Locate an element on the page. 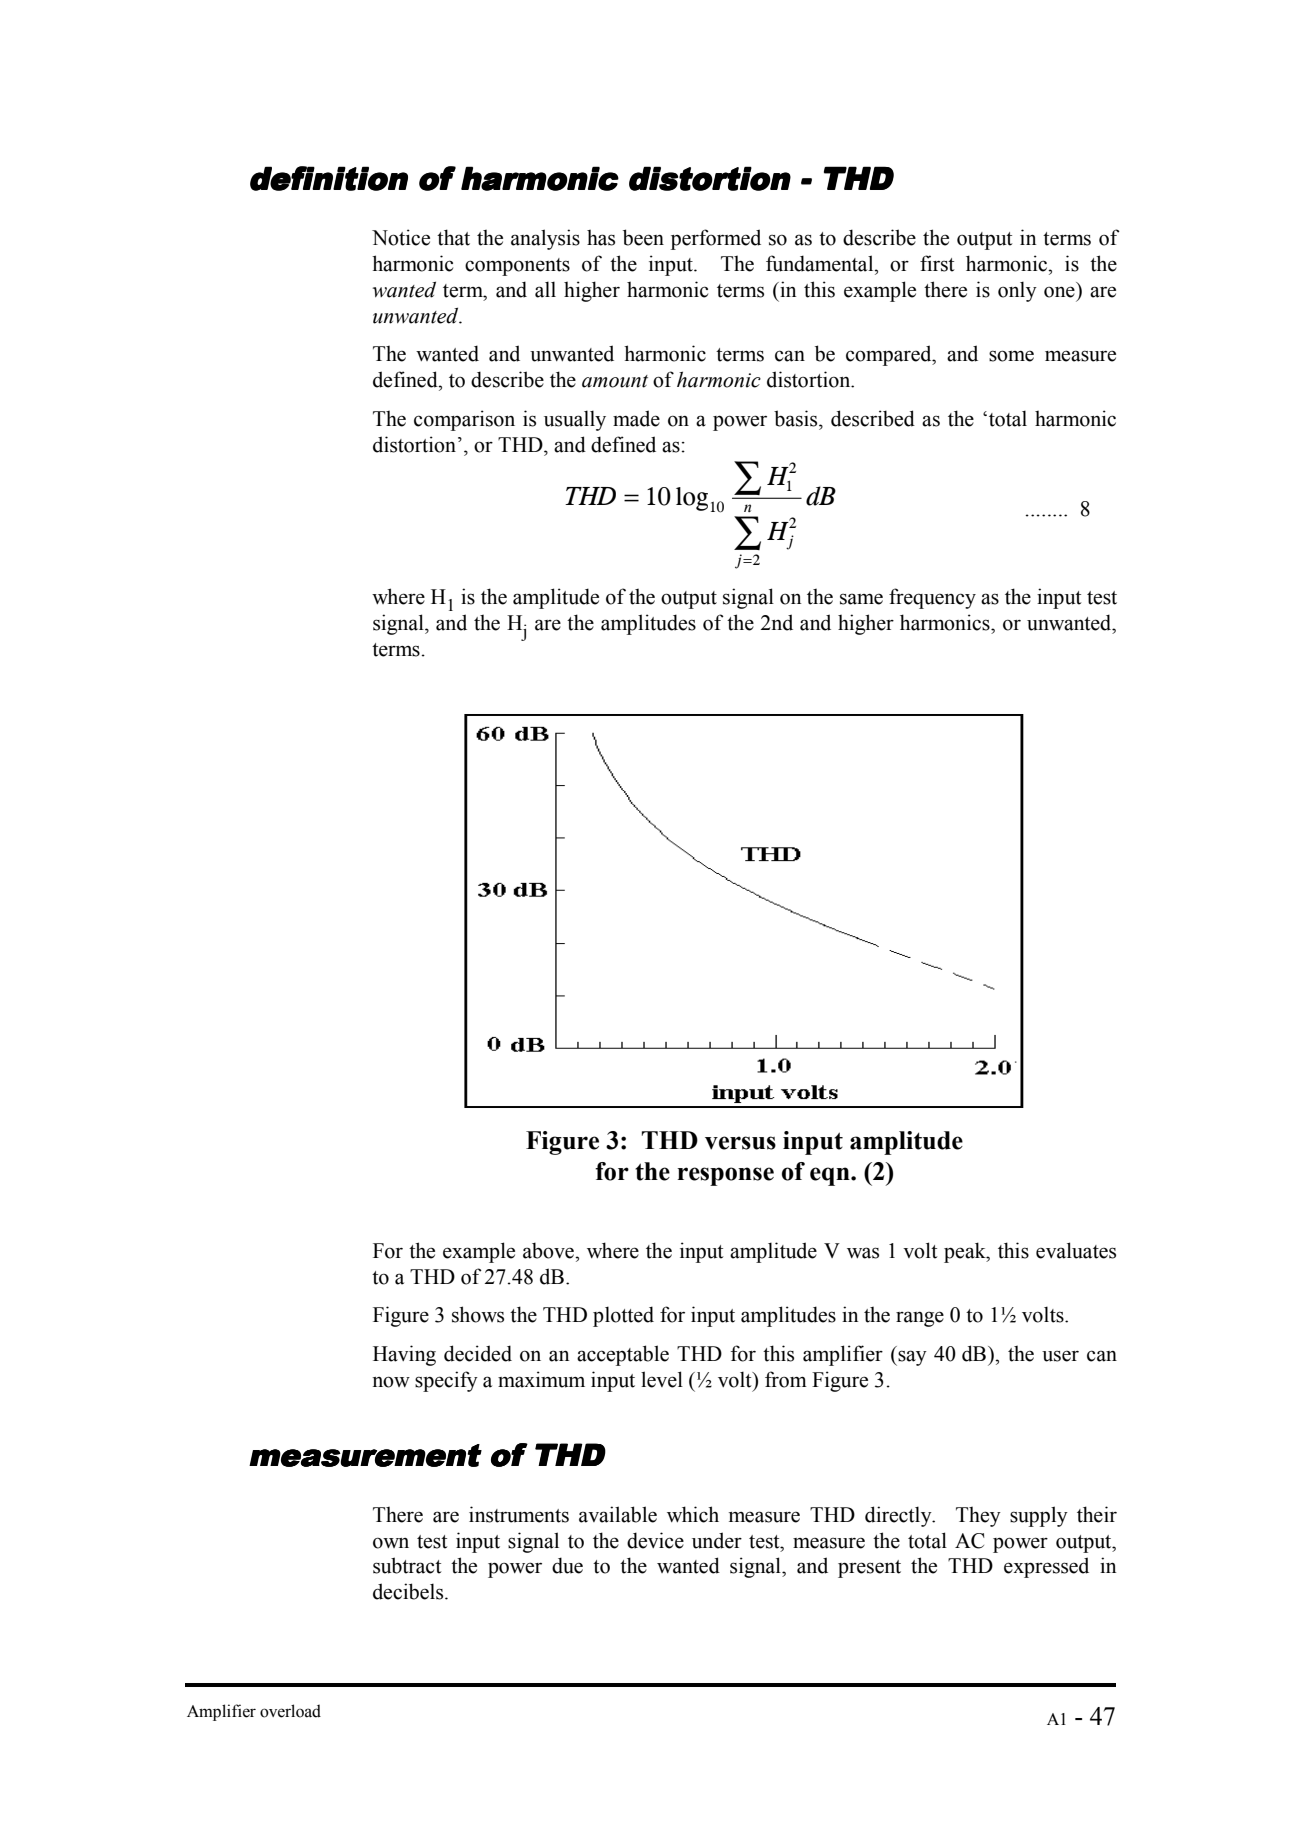 The width and height of the image is (1302, 1843). performed is located at coordinates (716, 239).
